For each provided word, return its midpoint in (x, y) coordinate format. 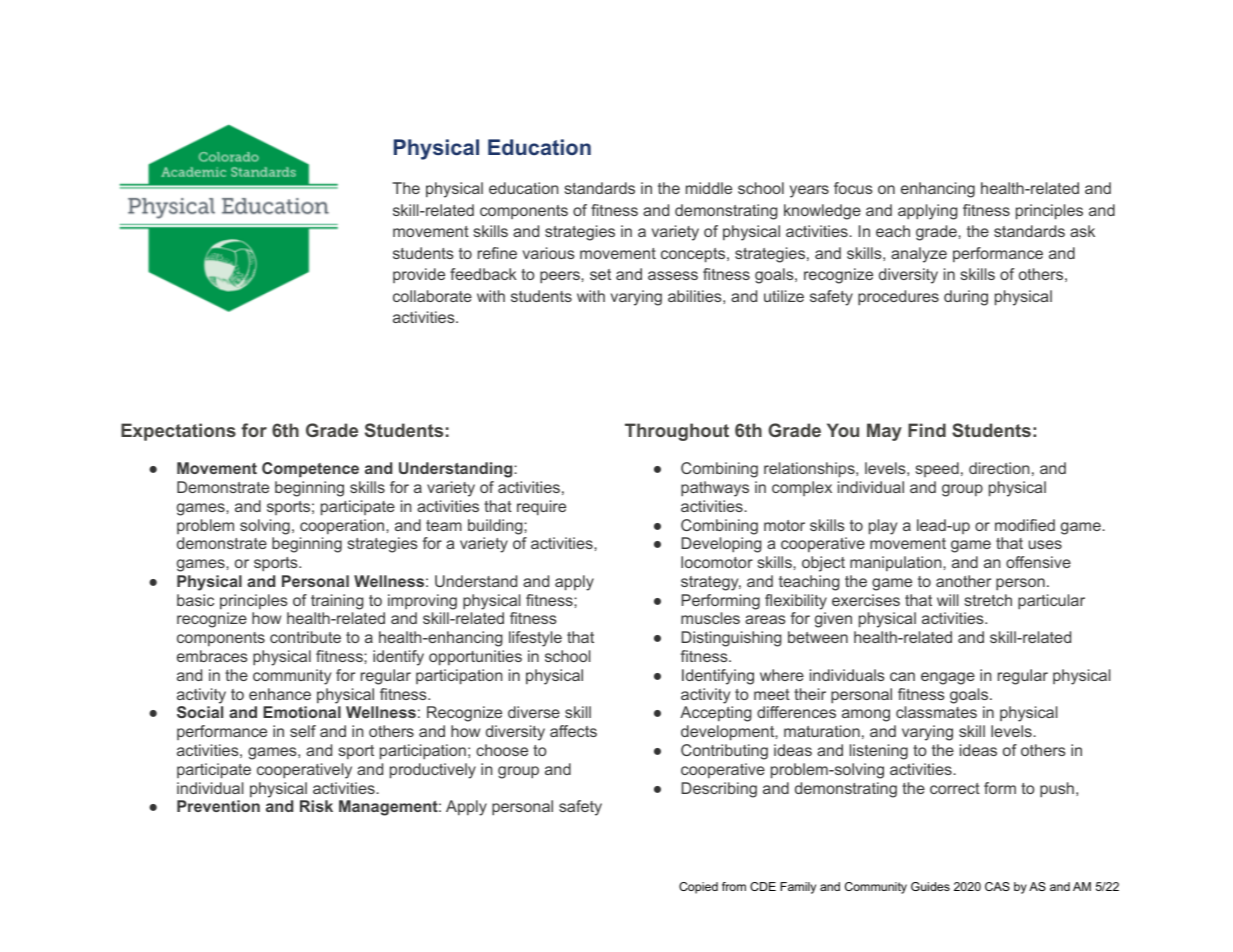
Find (927, 430)
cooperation (343, 526)
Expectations (178, 432)
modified (1025, 525)
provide (419, 275)
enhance (280, 694)
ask (1082, 231)
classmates (936, 712)
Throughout (677, 432)
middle (709, 188)
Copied (698, 888)
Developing (722, 545)
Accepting (716, 714)
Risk (316, 806)
